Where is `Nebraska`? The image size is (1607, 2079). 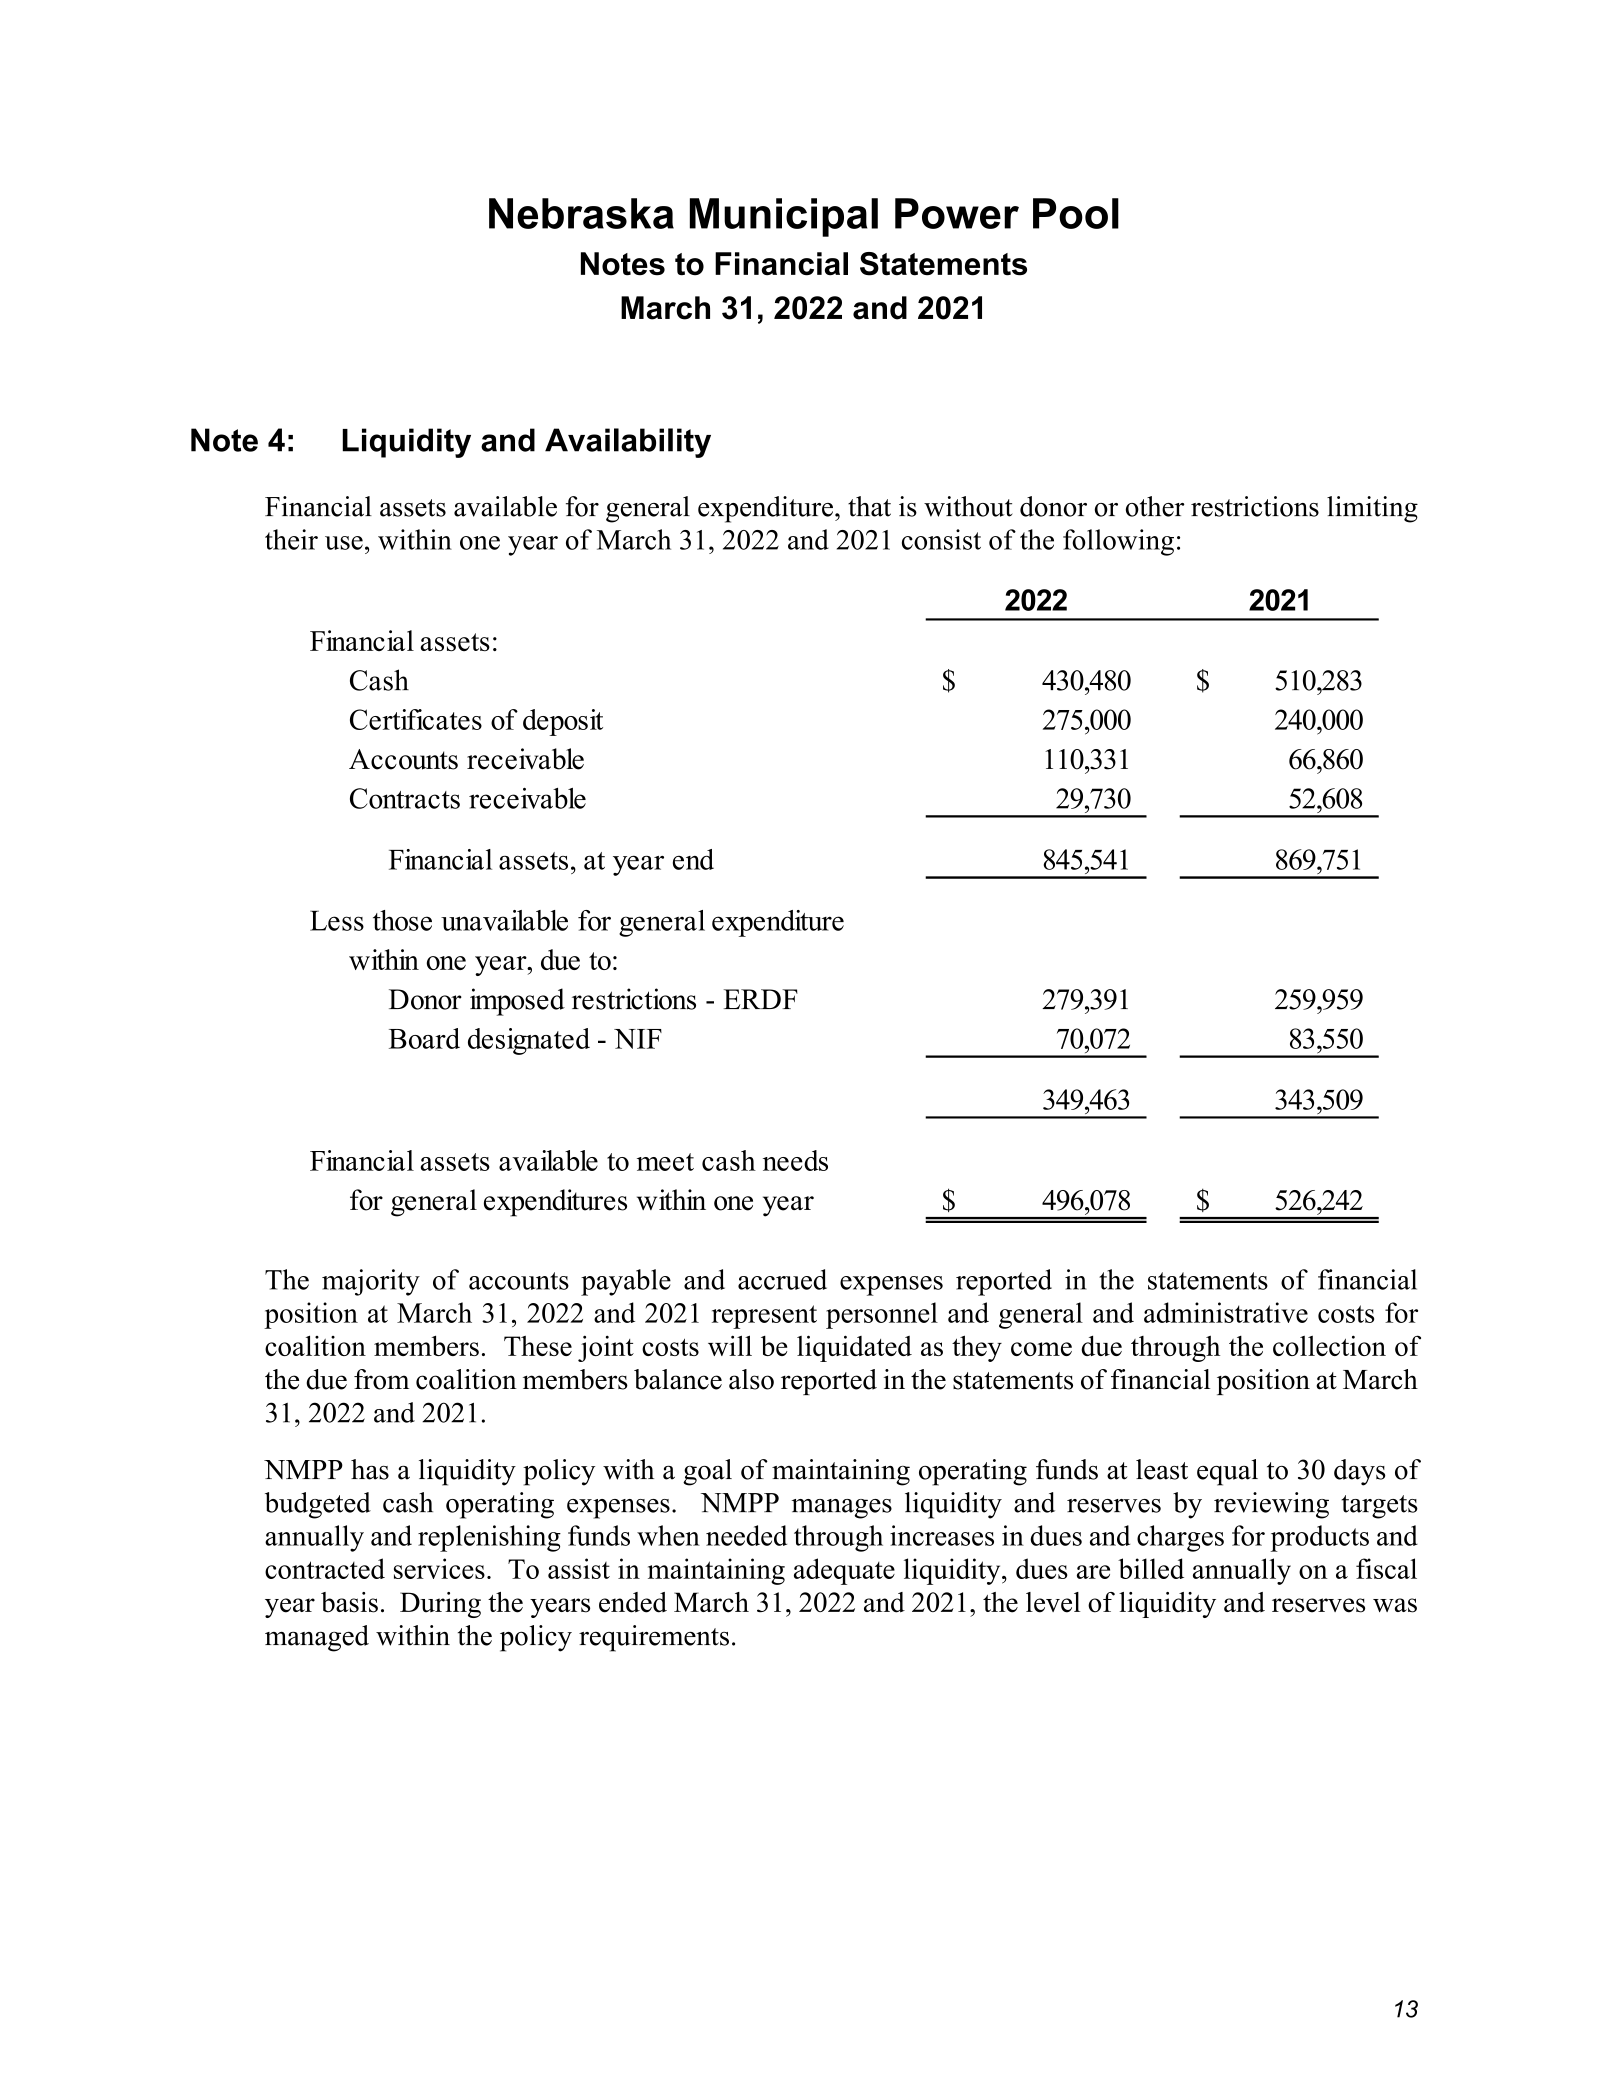
Nebraska is located at coordinates (581, 213).
